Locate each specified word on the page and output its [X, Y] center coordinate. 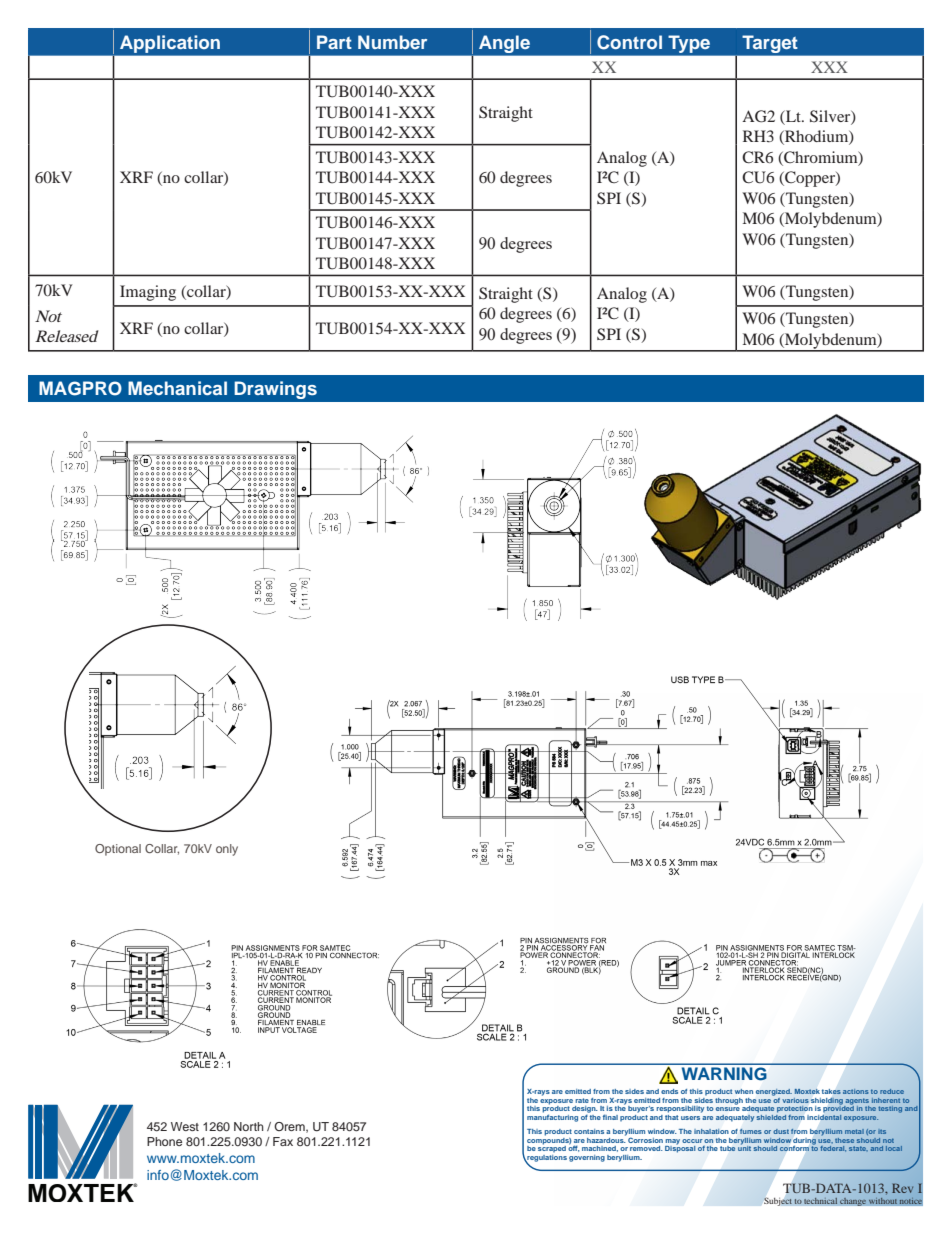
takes [831, 1091]
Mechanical [177, 388]
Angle [504, 44]
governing [587, 1158]
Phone [164, 1141]
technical [821, 1200]
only [227, 850]
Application [170, 44]
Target [770, 44]
